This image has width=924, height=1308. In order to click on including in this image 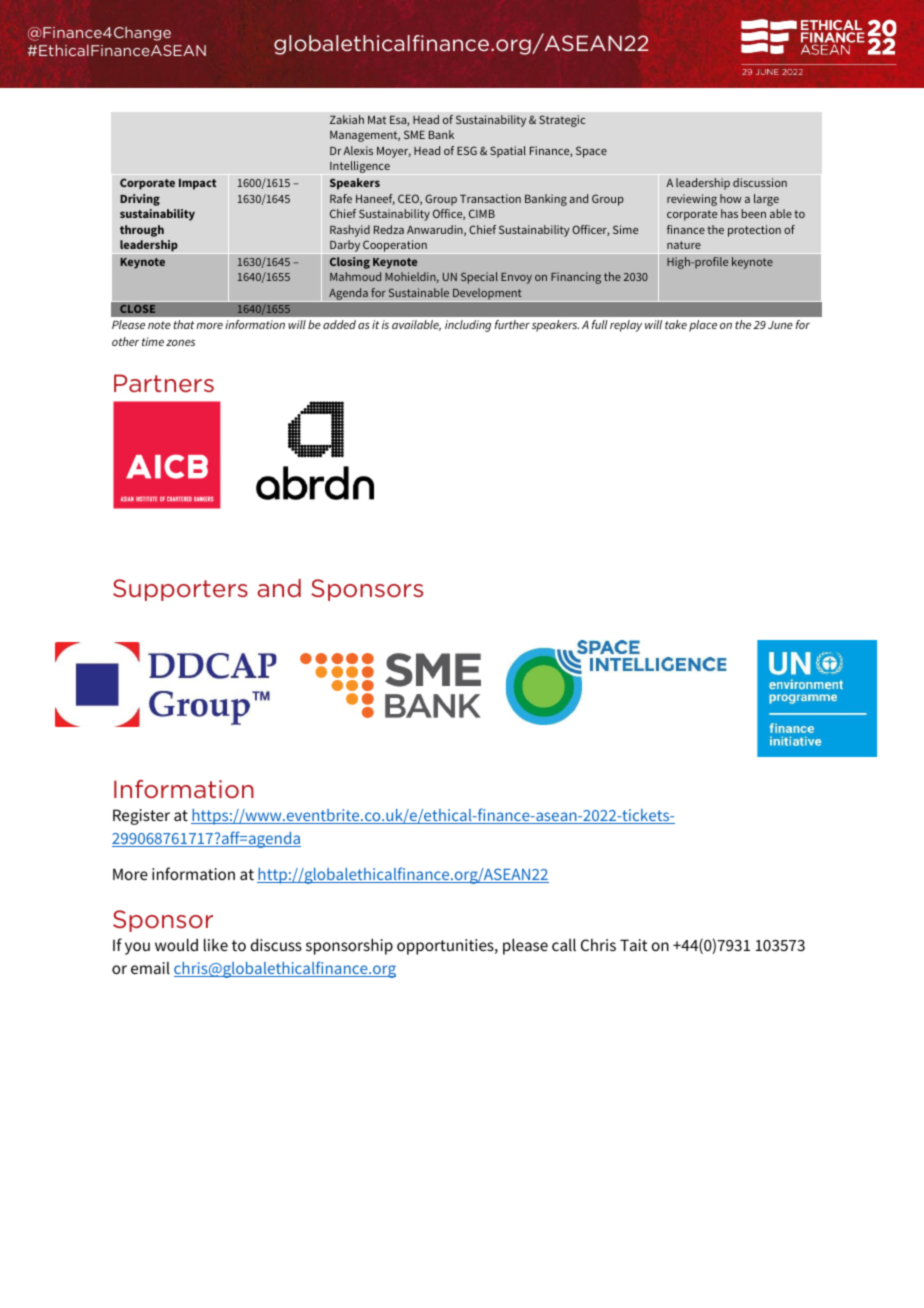, I will do `click(468, 326)`.
